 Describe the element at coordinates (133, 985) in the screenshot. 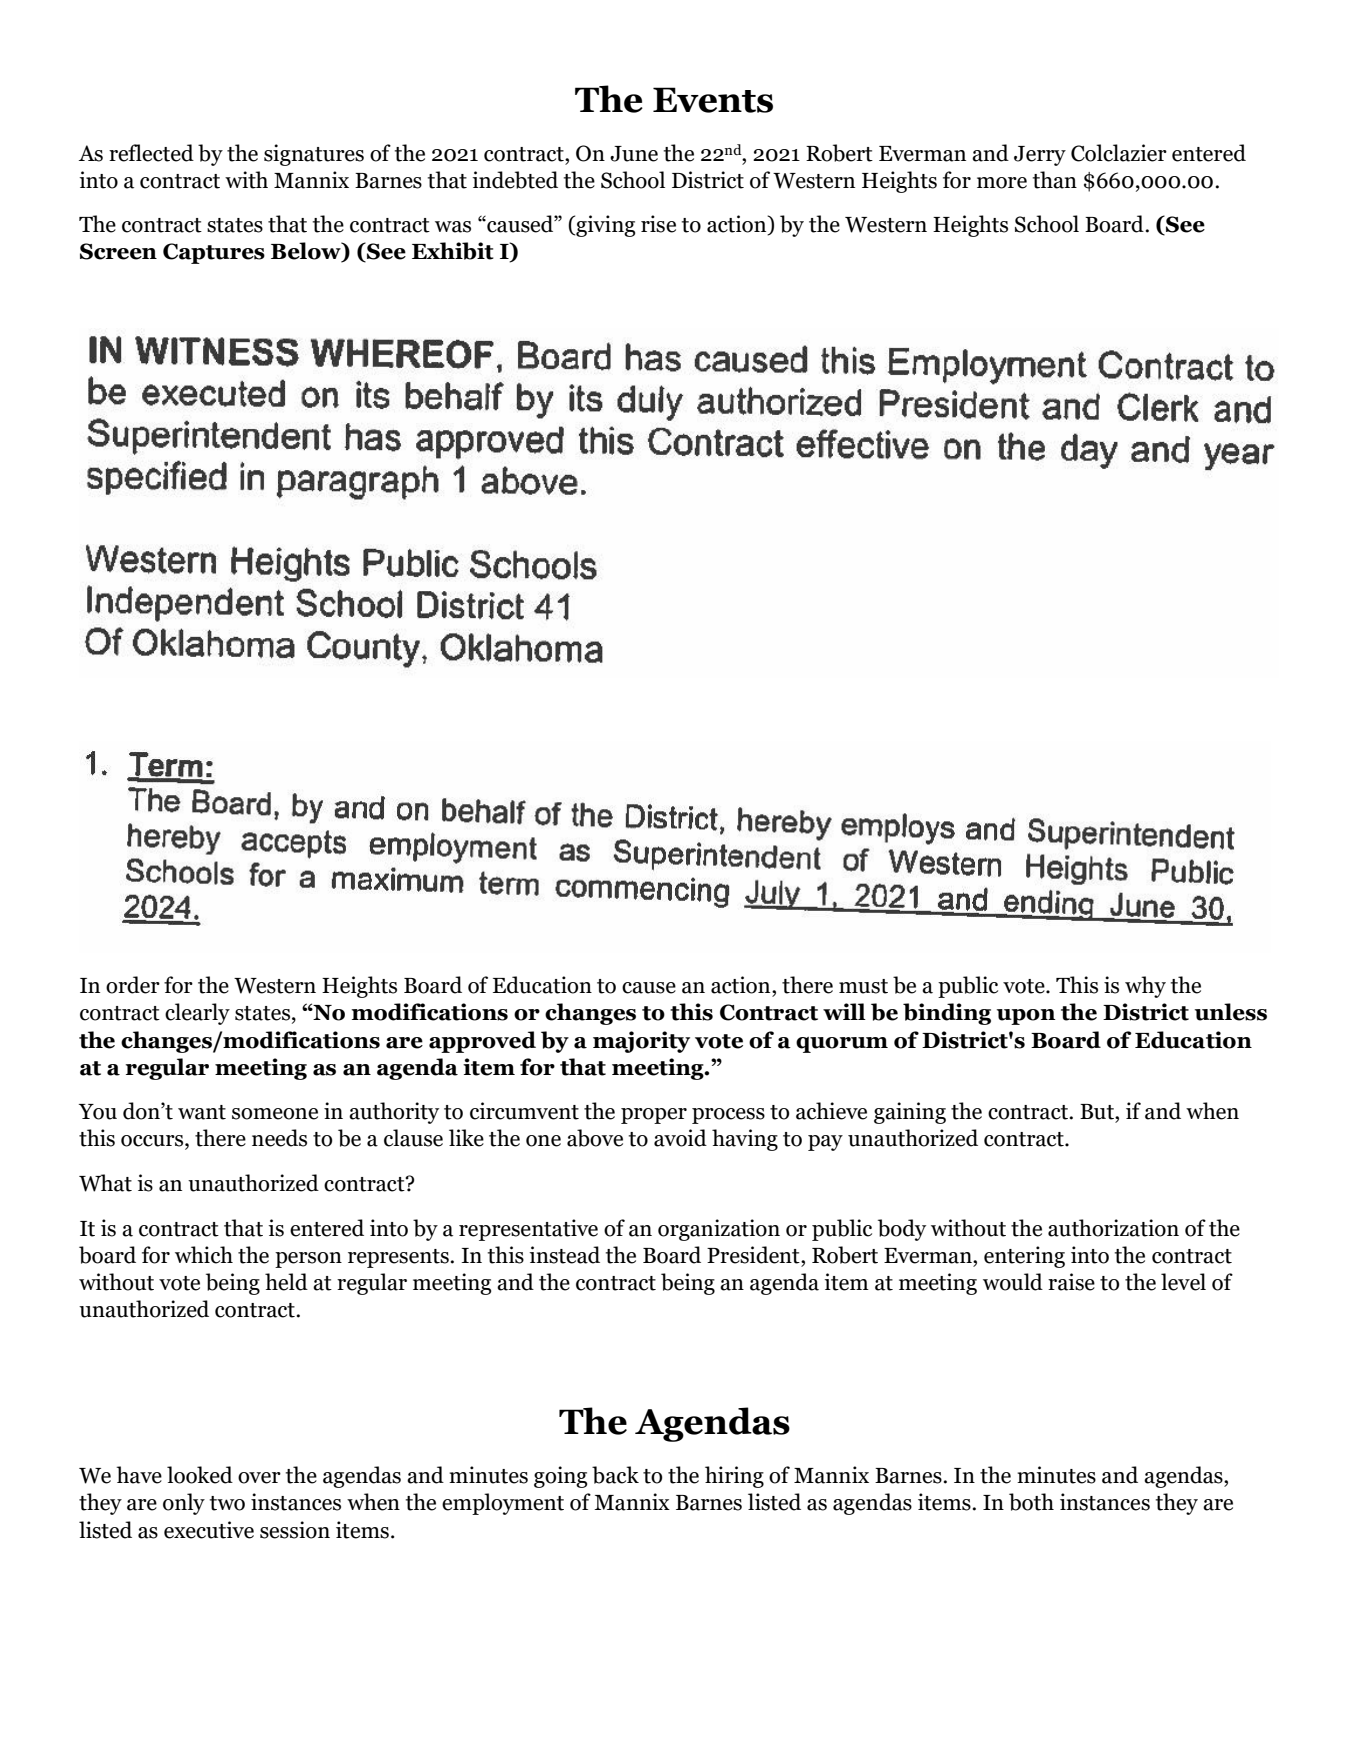

I see `order` at that location.
